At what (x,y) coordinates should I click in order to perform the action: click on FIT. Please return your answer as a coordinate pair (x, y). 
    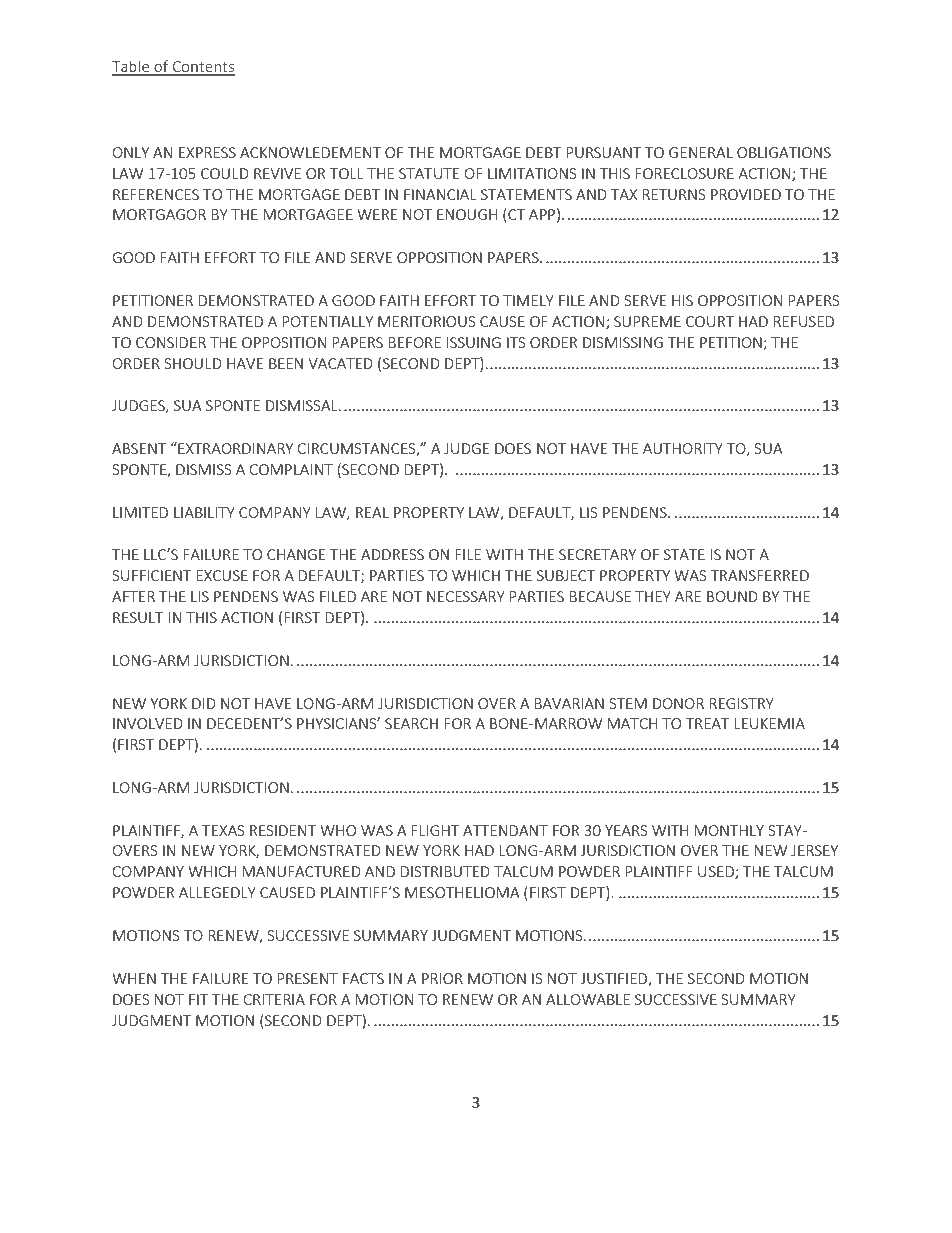
    Looking at the image, I should click on (198, 999).
